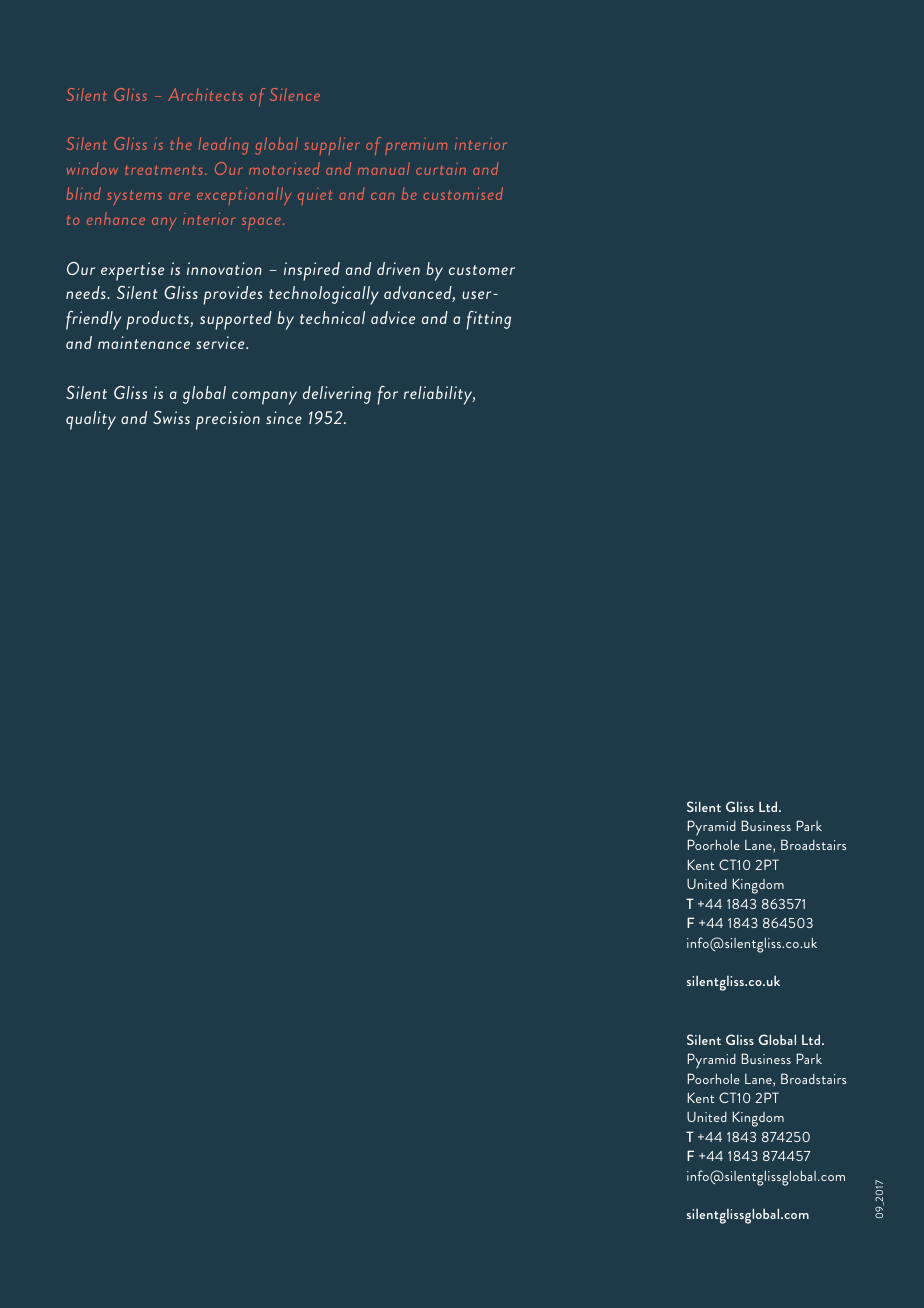 This screenshot has width=924, height=1308. Describe the element at coordinates (398, 268) in the screenshot. I see `driven` at that location.
